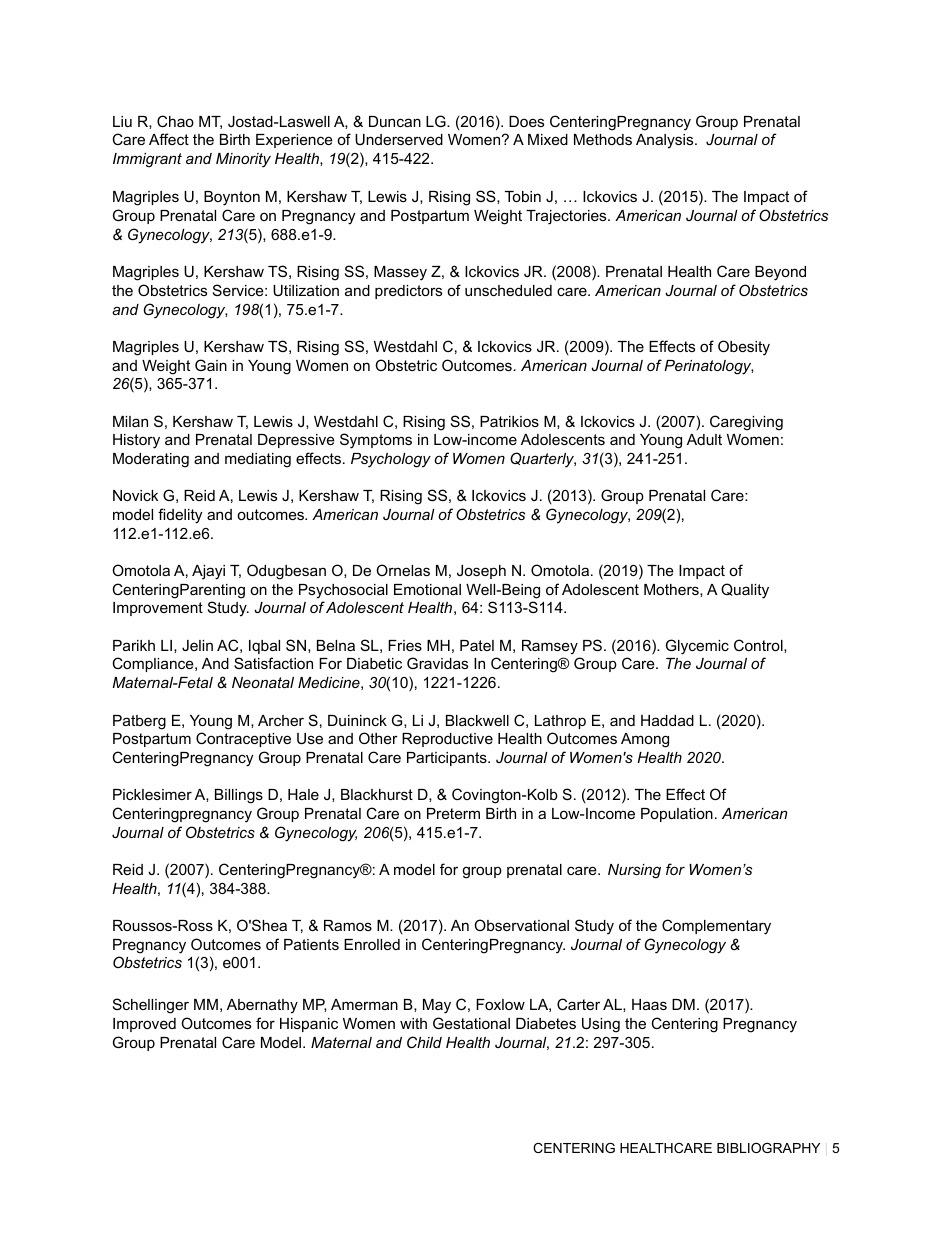 The image size is (952, 1233). I want to click on Improved, so click(144, 1025).
